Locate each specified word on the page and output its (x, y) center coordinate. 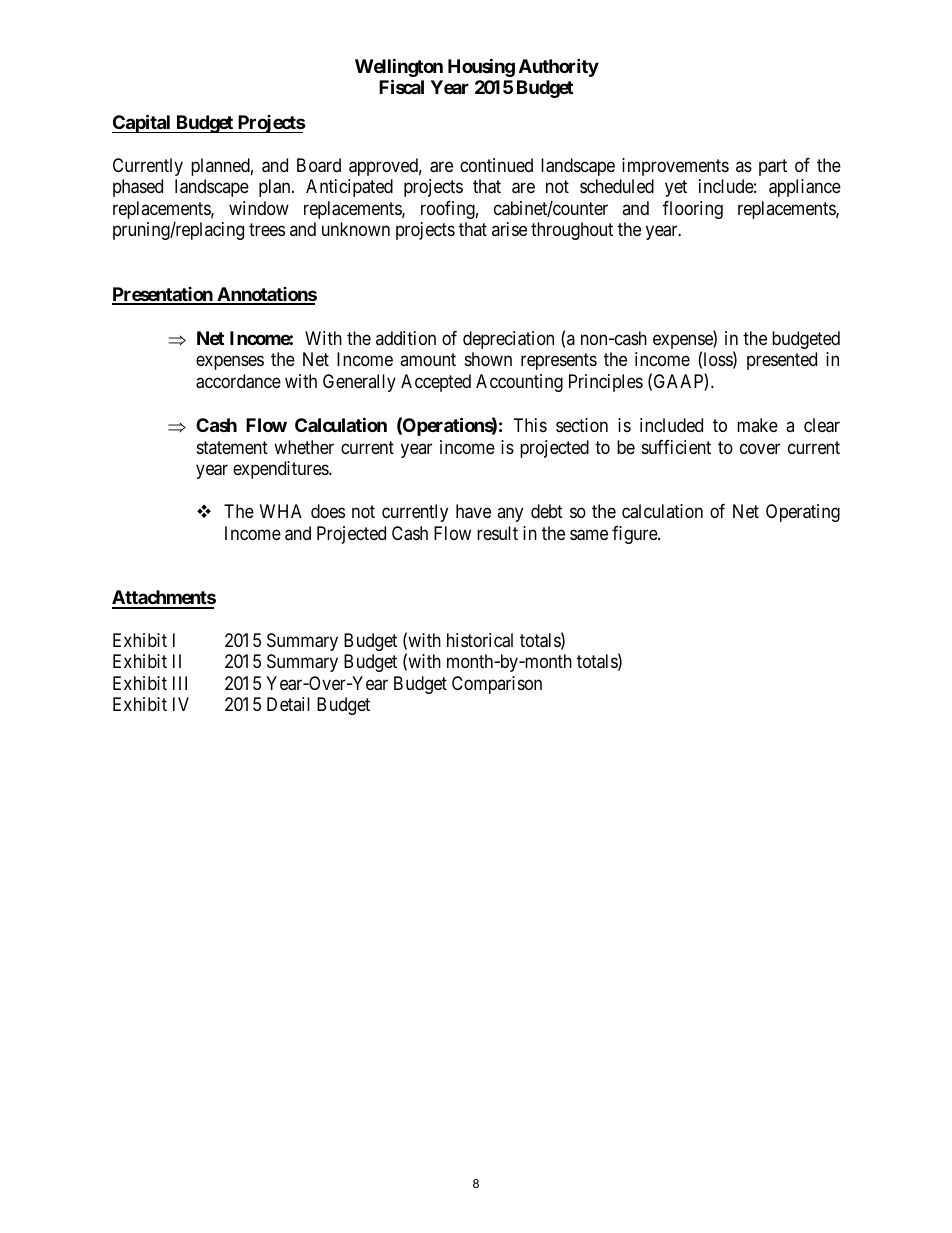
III (180, 683)
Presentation (163, 295)
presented (782, 361)
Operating (803, 513)
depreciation (508, 340)
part (773, 167)
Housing (481, 67)
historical (480, 640)
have (473, 511)
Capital (142, 123)
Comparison (497, 685)
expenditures (281, 470)
